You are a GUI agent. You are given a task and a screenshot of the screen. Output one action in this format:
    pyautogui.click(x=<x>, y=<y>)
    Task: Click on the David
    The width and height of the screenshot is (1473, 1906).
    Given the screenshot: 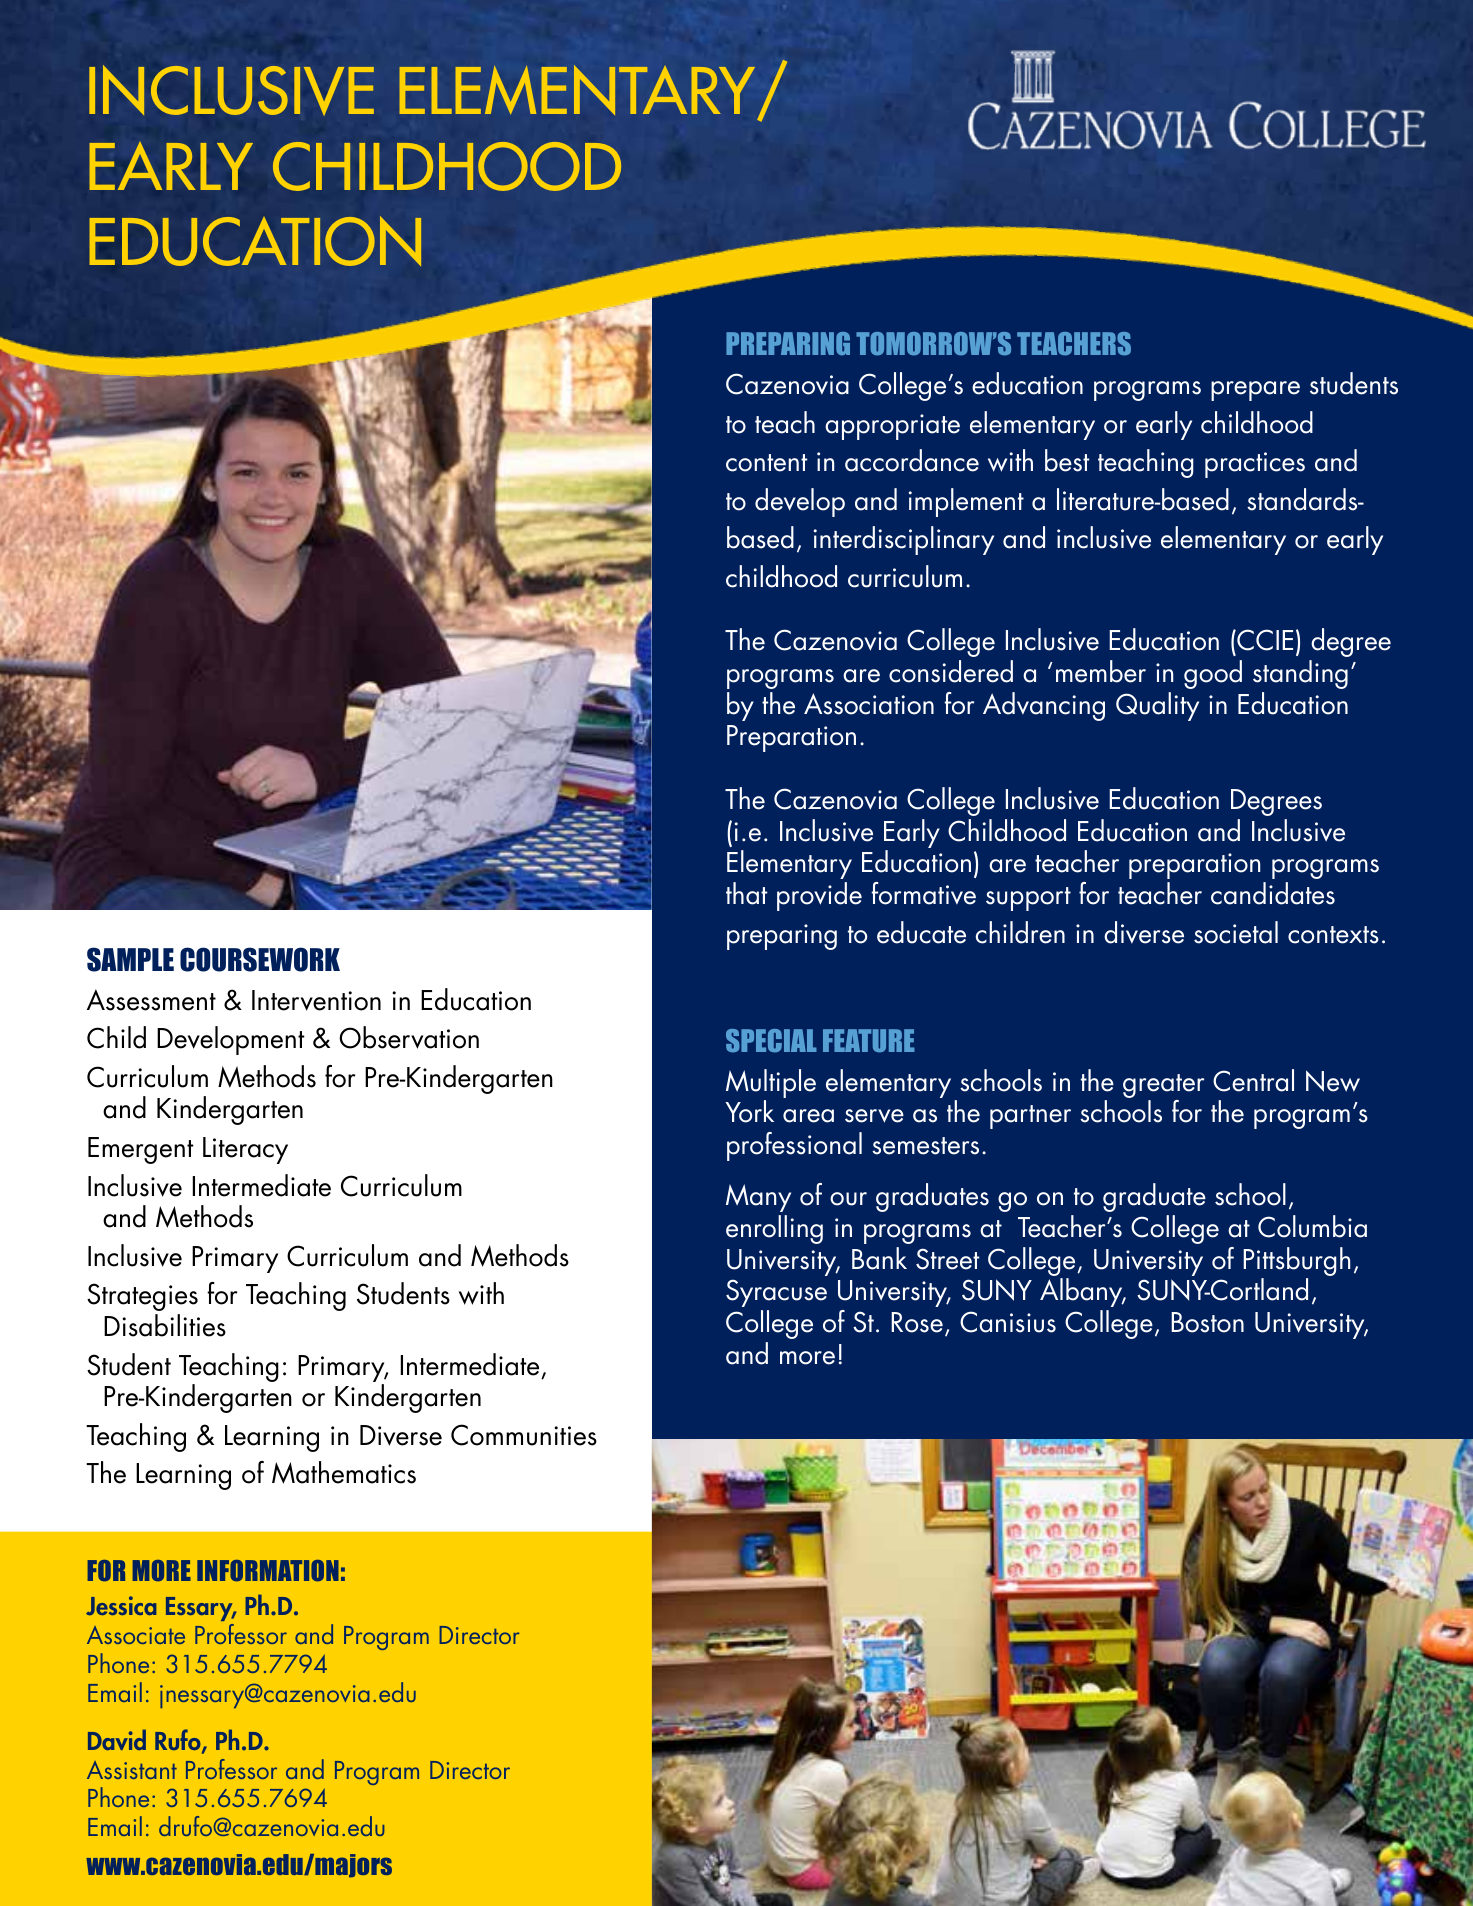 What is the action you would take?
    pyautogui.click(x=117, y=1740)
